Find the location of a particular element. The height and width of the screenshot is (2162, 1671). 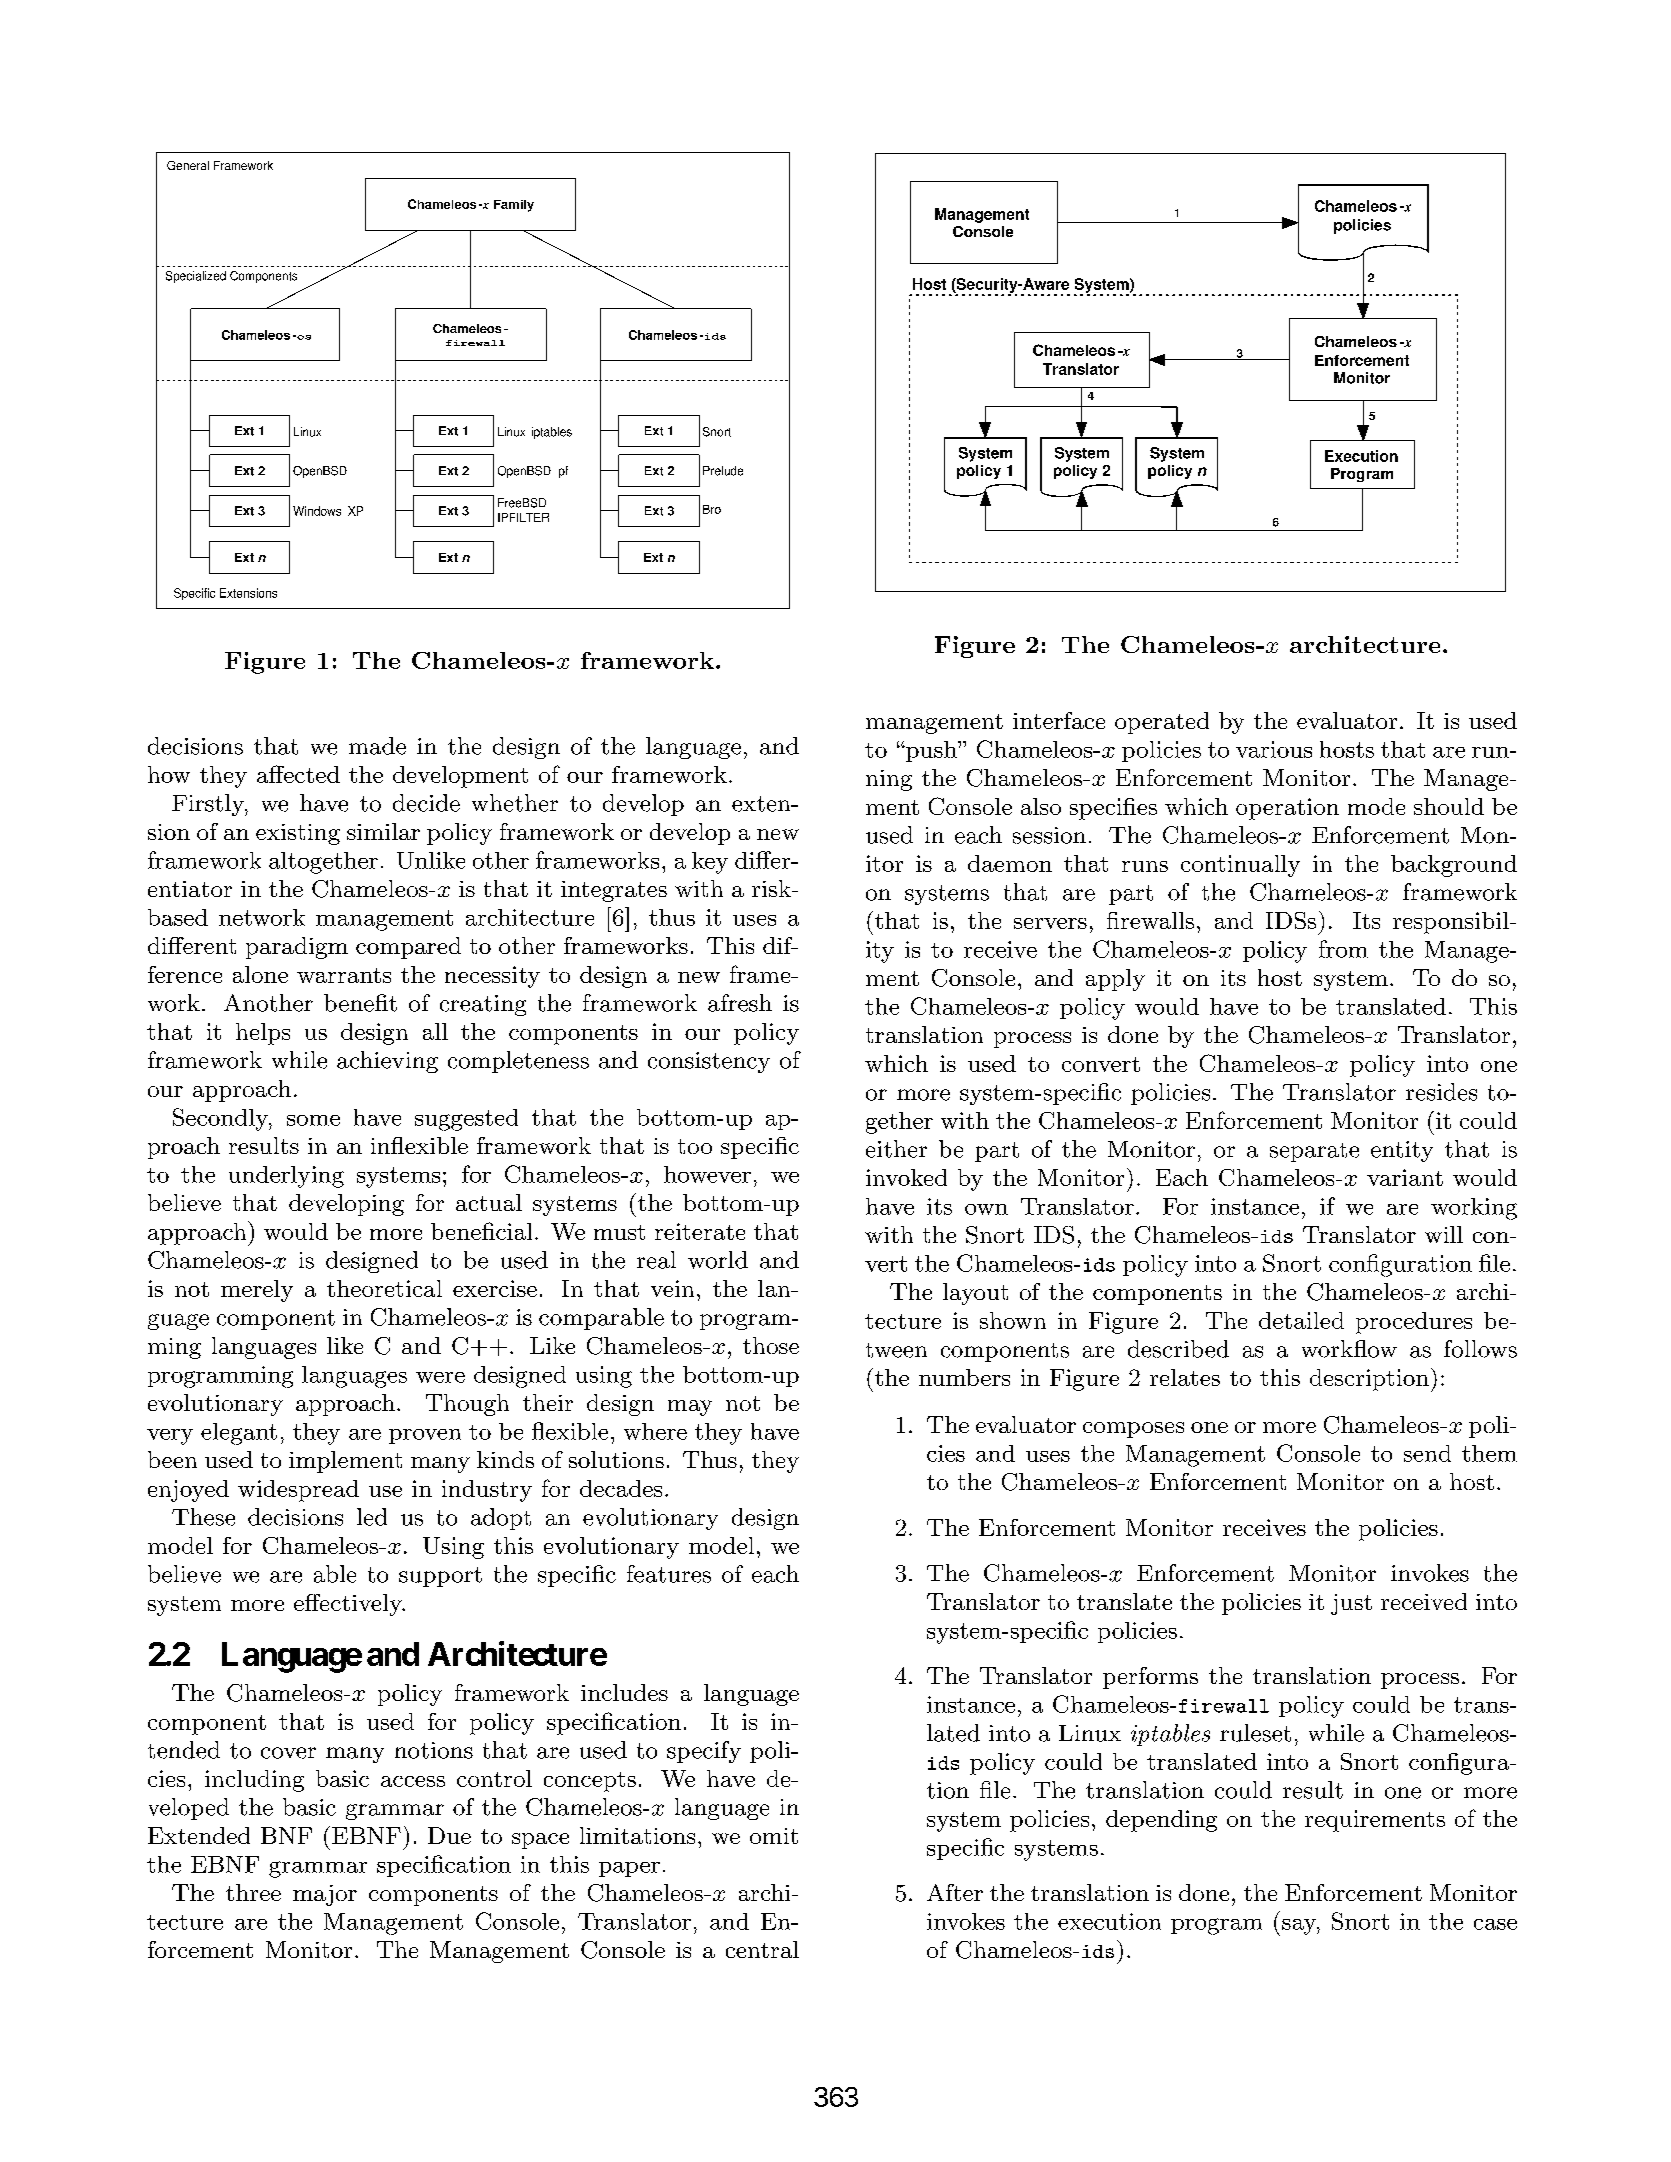

achieving is located at coordinates (387, 1062).
